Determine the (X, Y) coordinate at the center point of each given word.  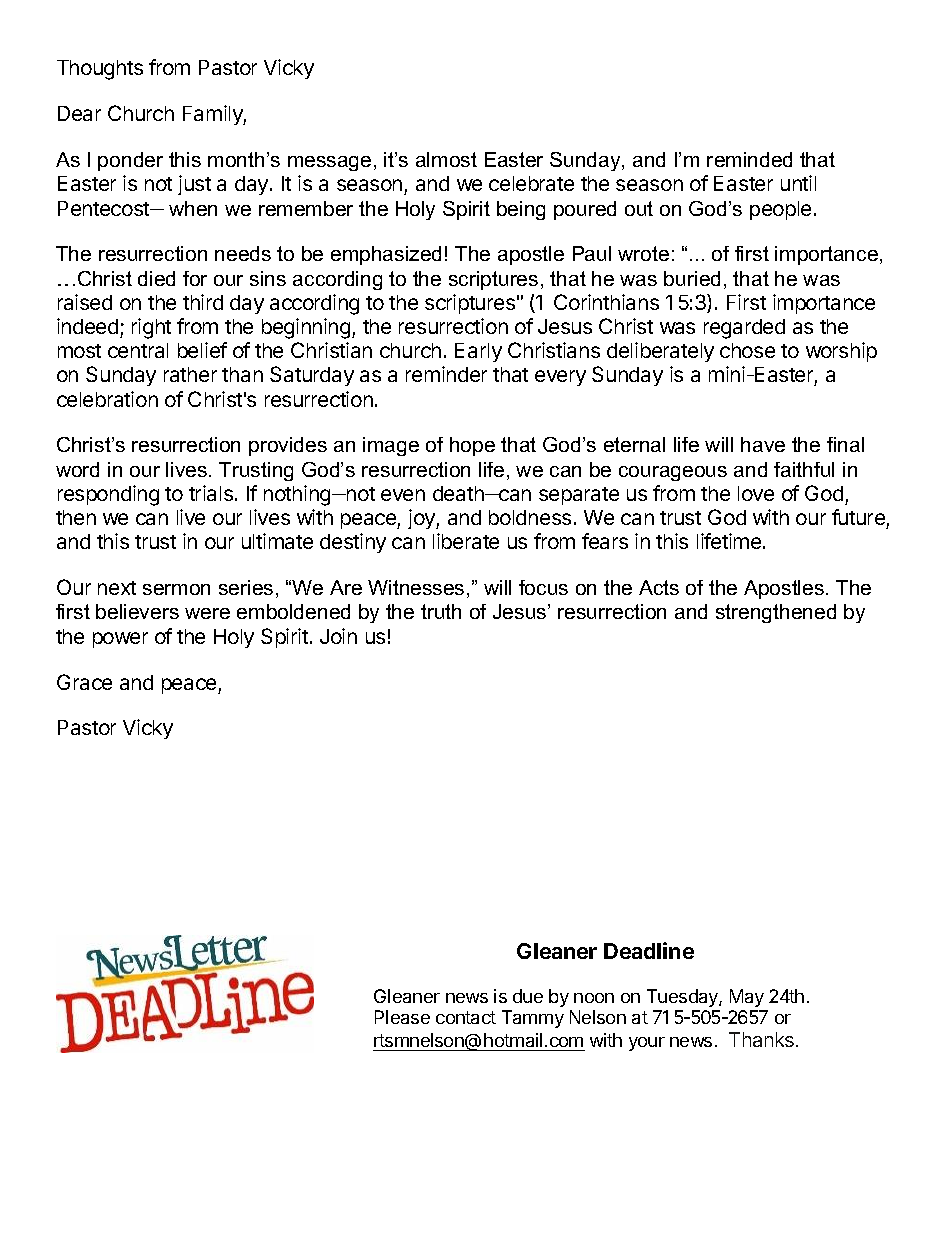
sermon (176, 589)
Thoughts (100, 70)
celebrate (531, 183)
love (756, 493)
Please (402, 1017)
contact (466, 1017)
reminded (749, 159)
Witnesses (416, 587)
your (647, 1044)
